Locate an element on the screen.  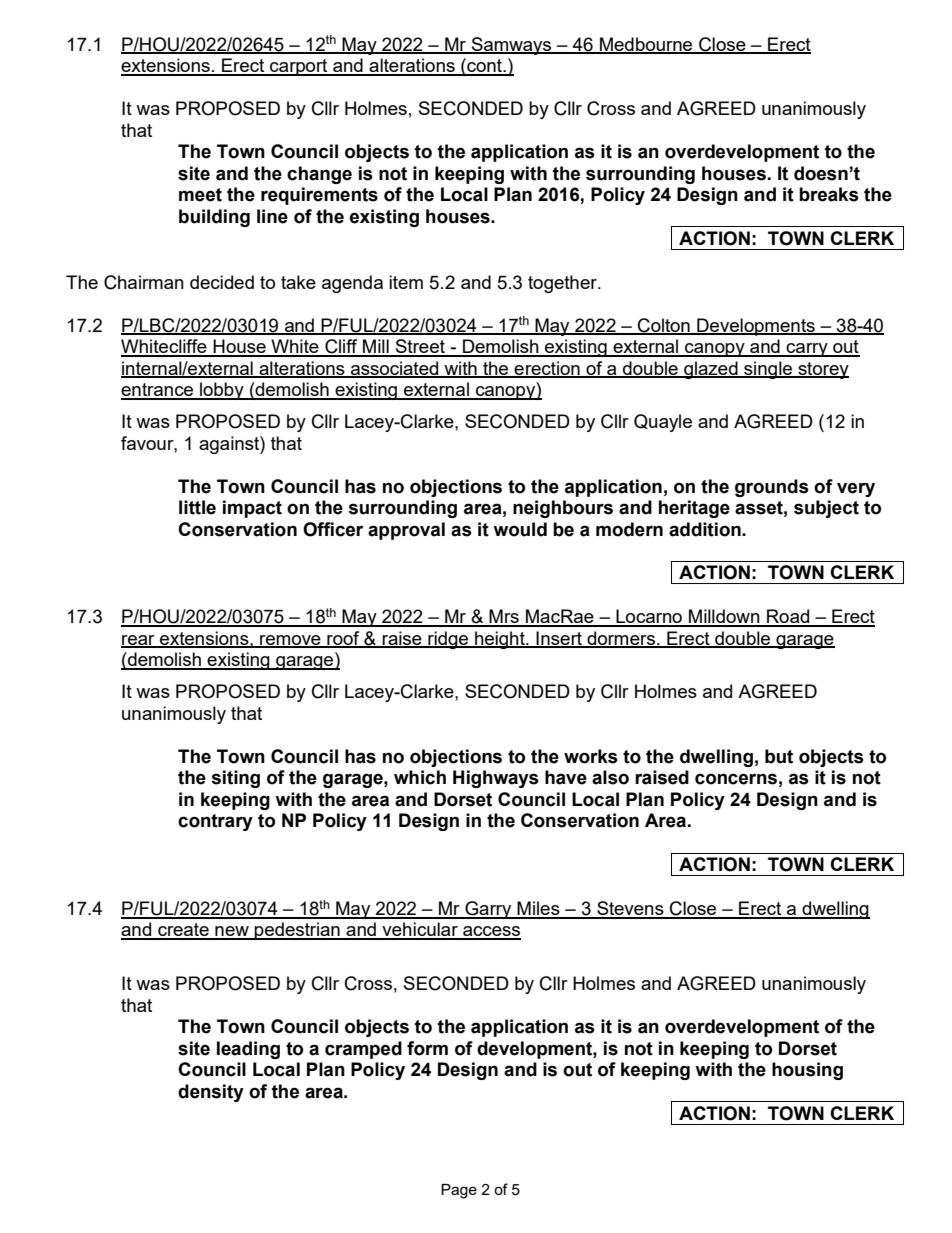
but is located at coordinates (779, 756).
